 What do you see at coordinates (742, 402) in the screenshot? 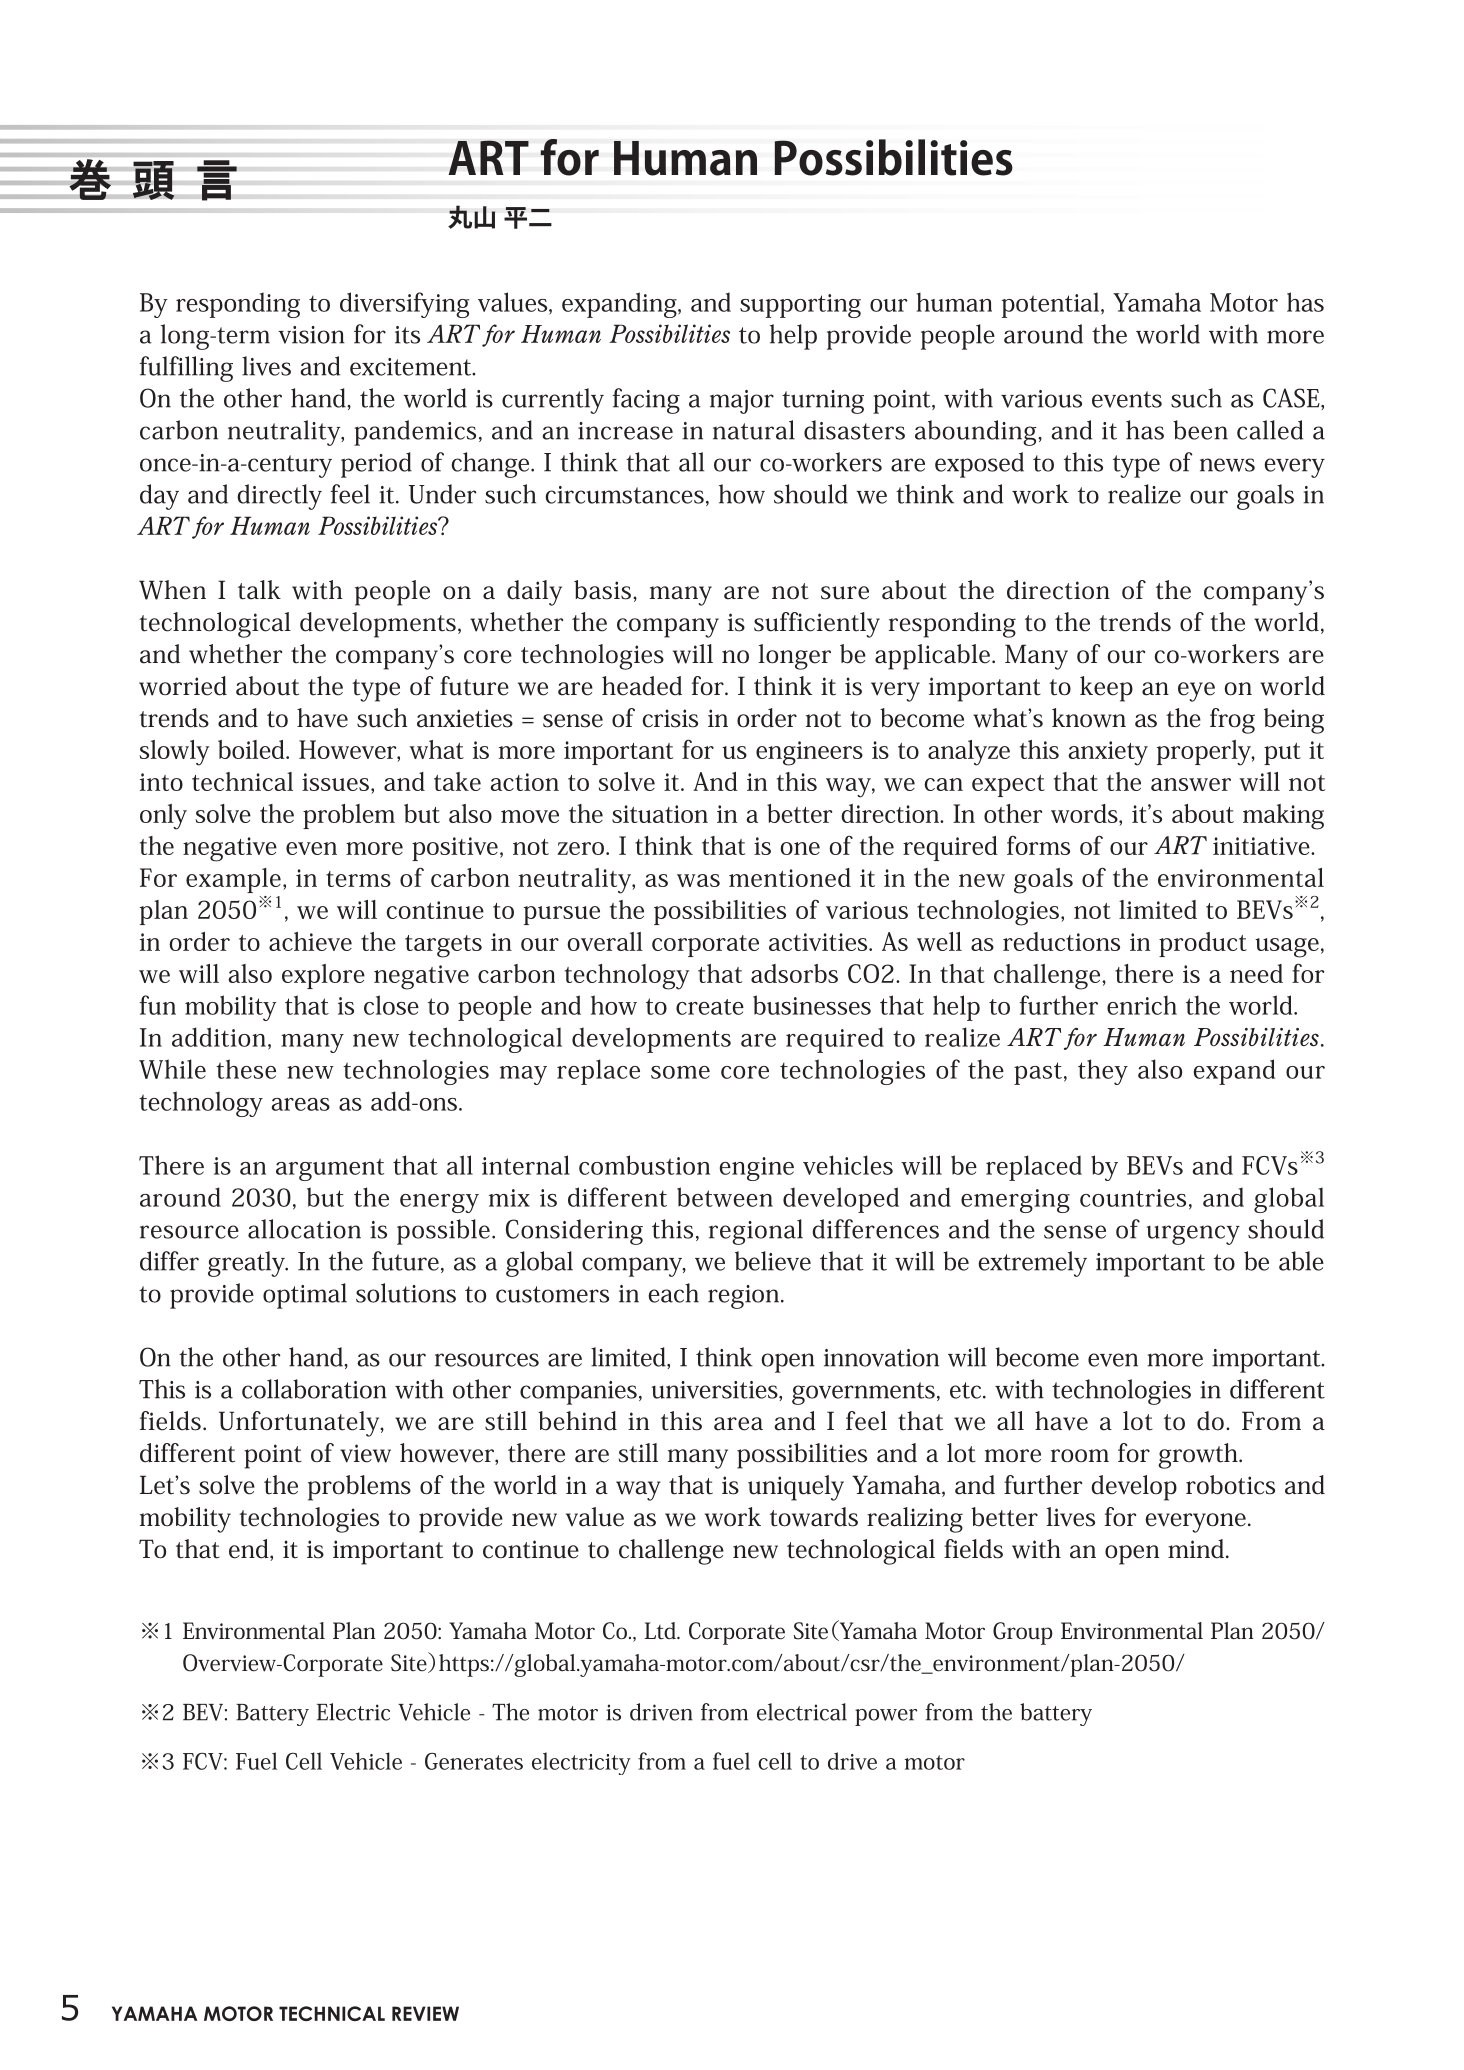
I see `major` at bounding box center [742, 402].
